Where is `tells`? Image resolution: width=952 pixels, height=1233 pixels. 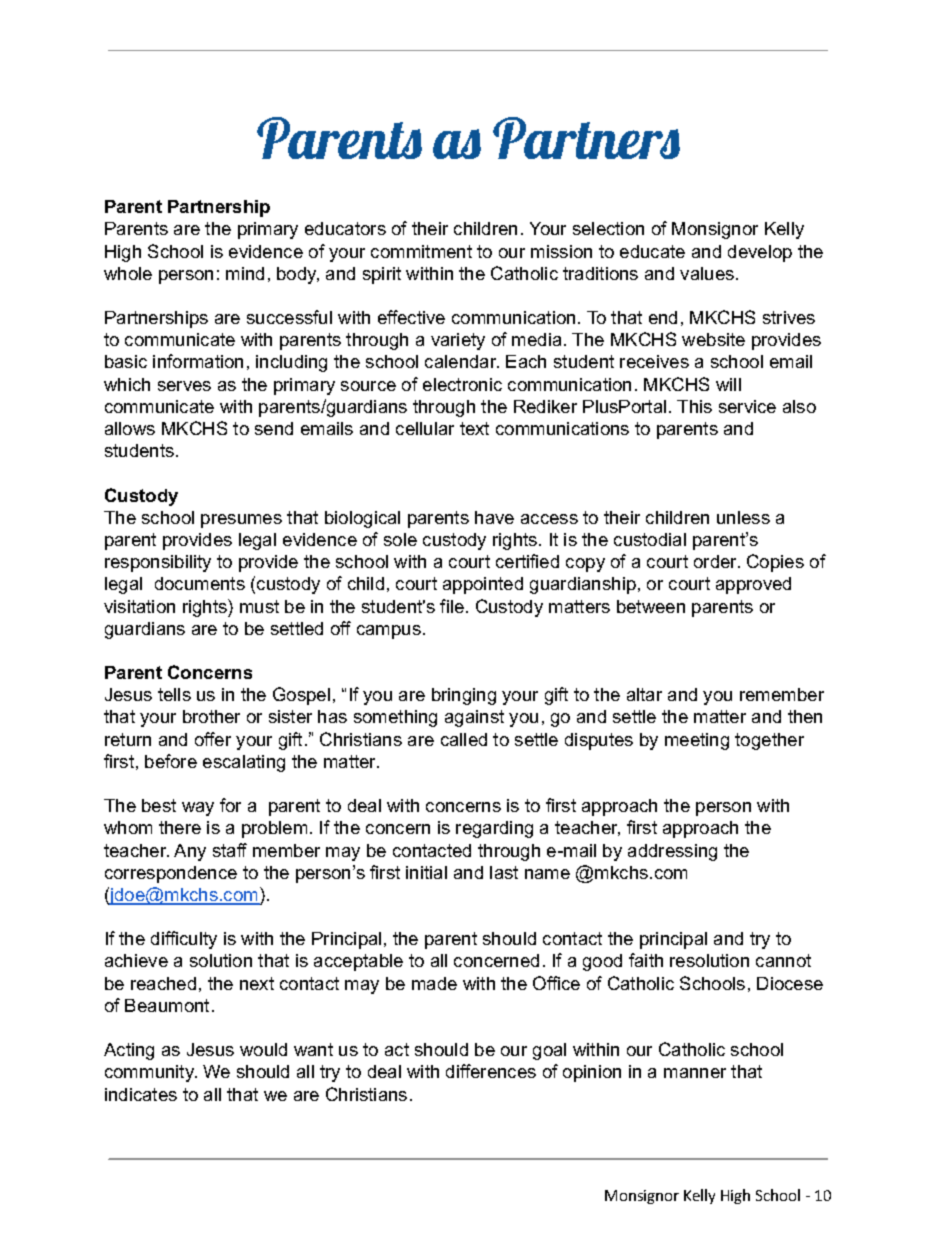 tells is located at coordinates (174, 694).
